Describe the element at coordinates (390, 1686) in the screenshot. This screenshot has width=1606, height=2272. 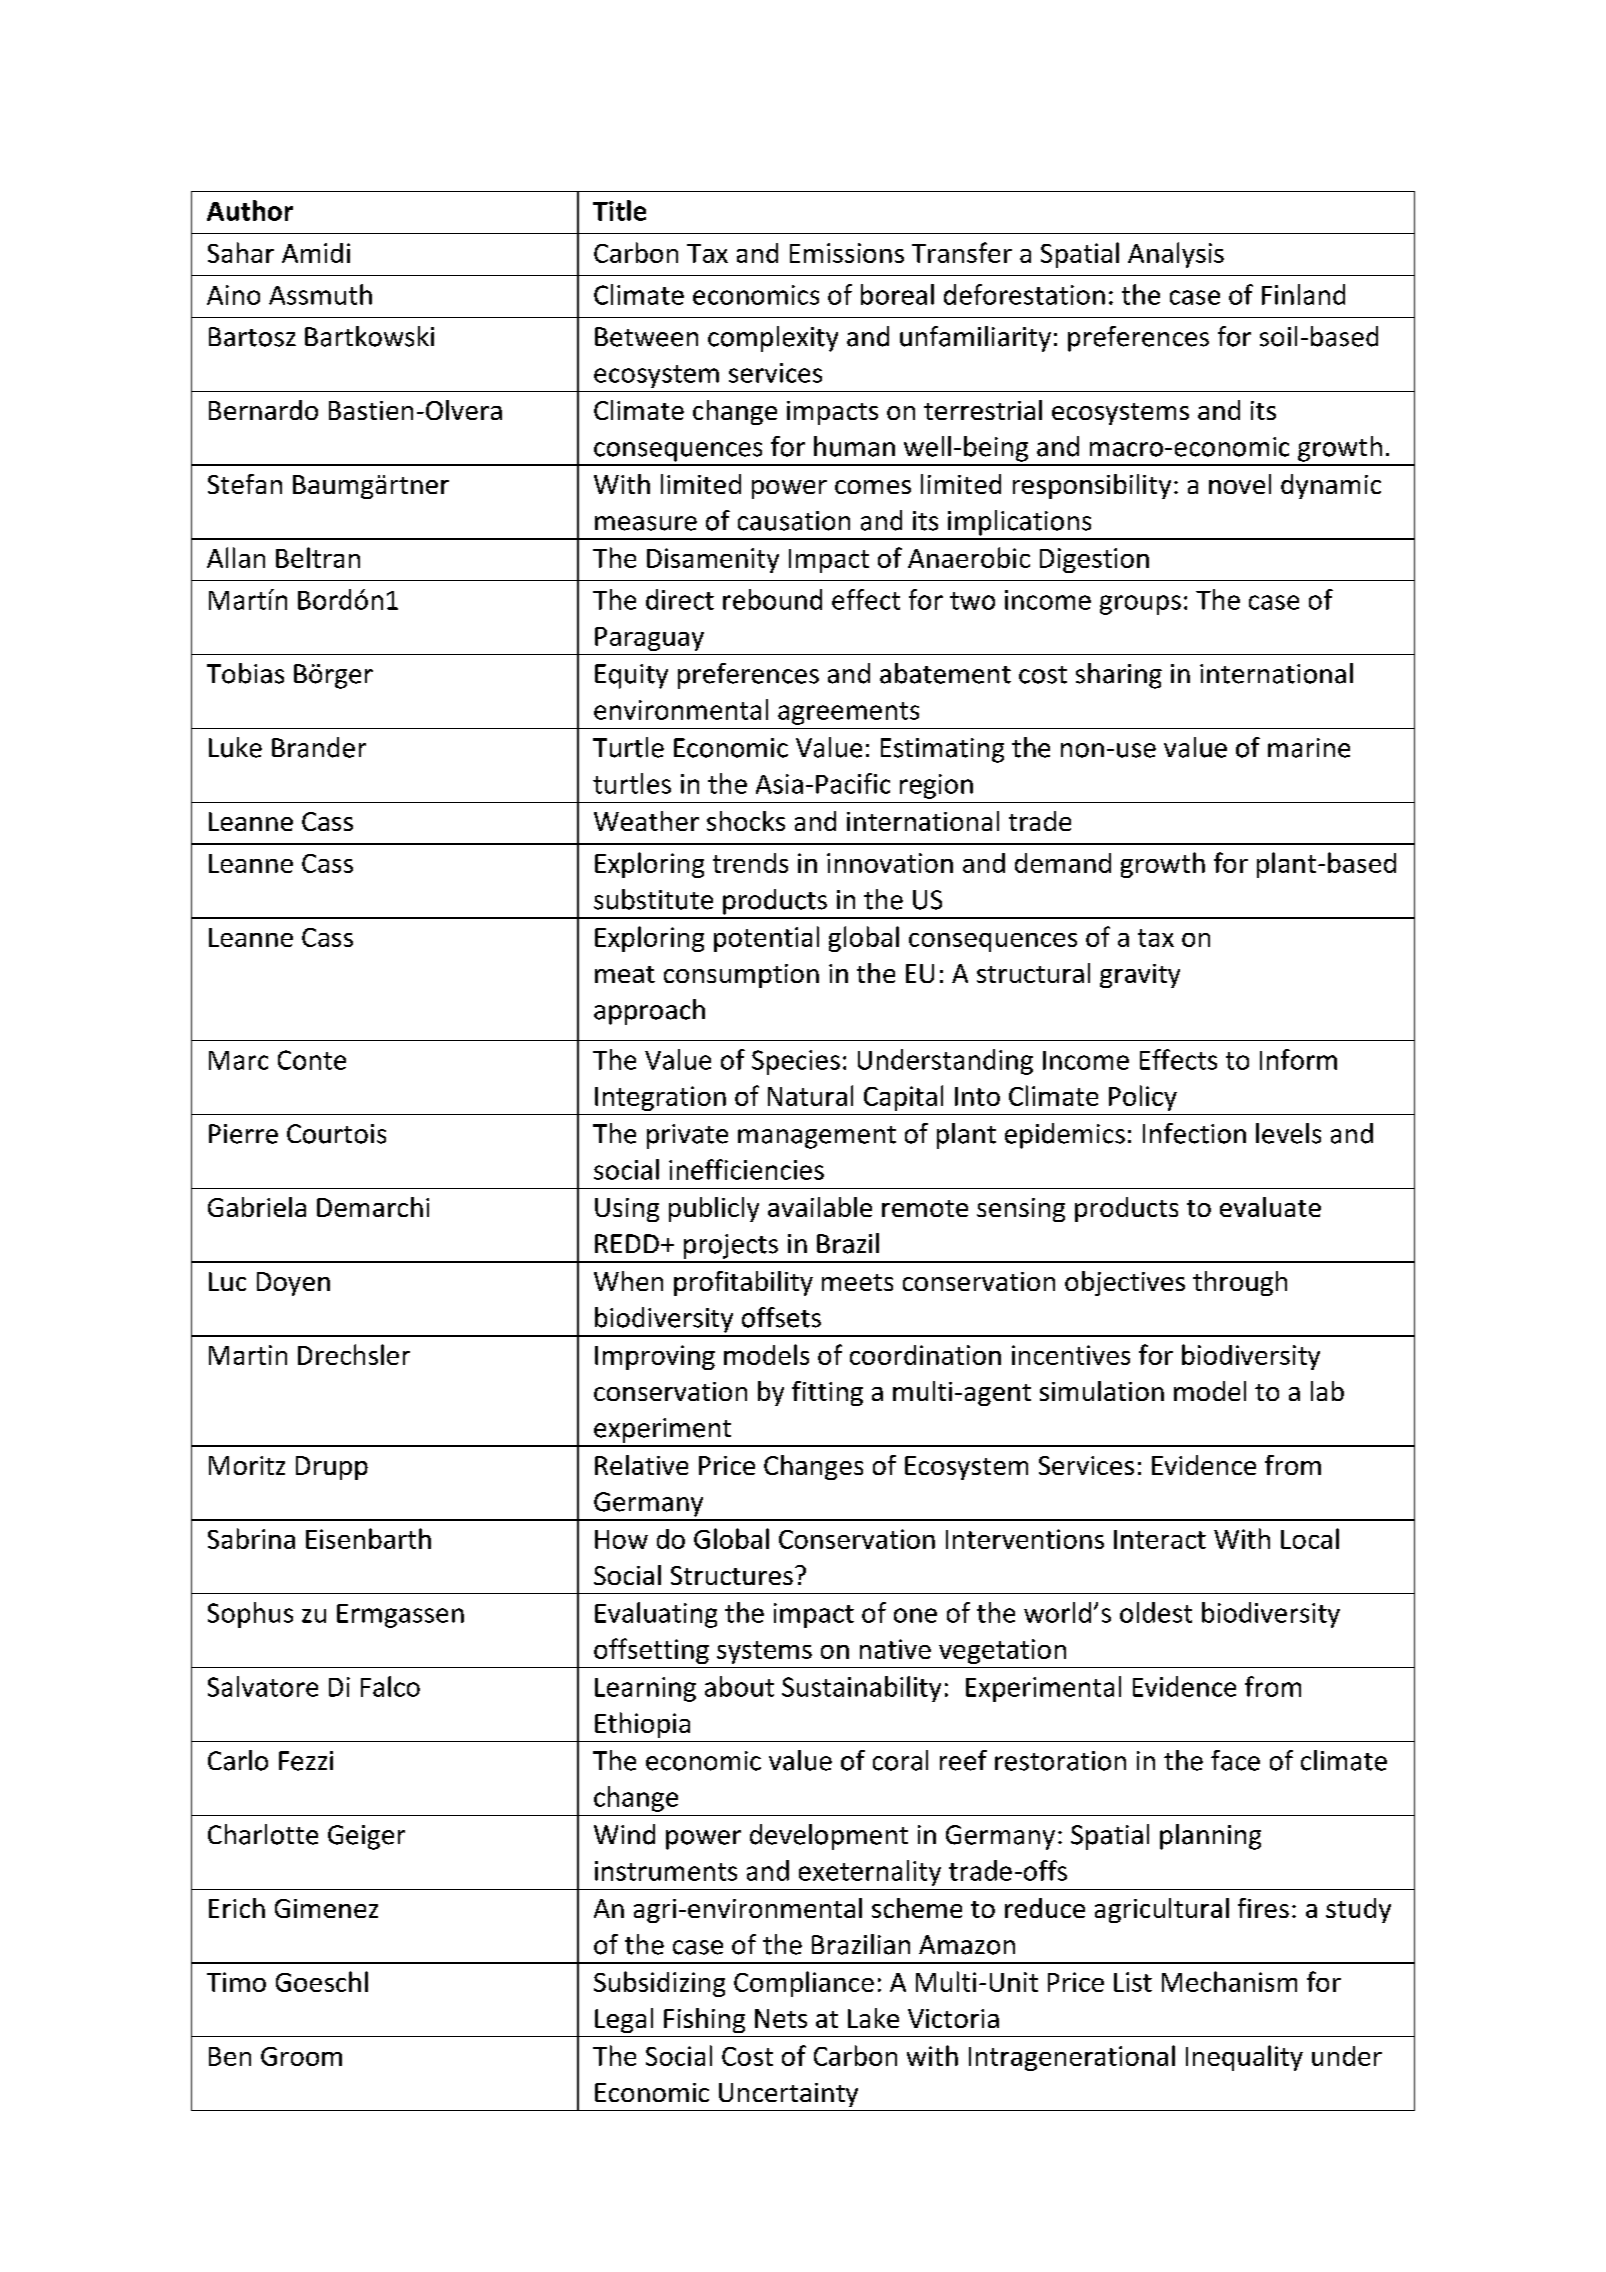
I see `Falco` at that location.
